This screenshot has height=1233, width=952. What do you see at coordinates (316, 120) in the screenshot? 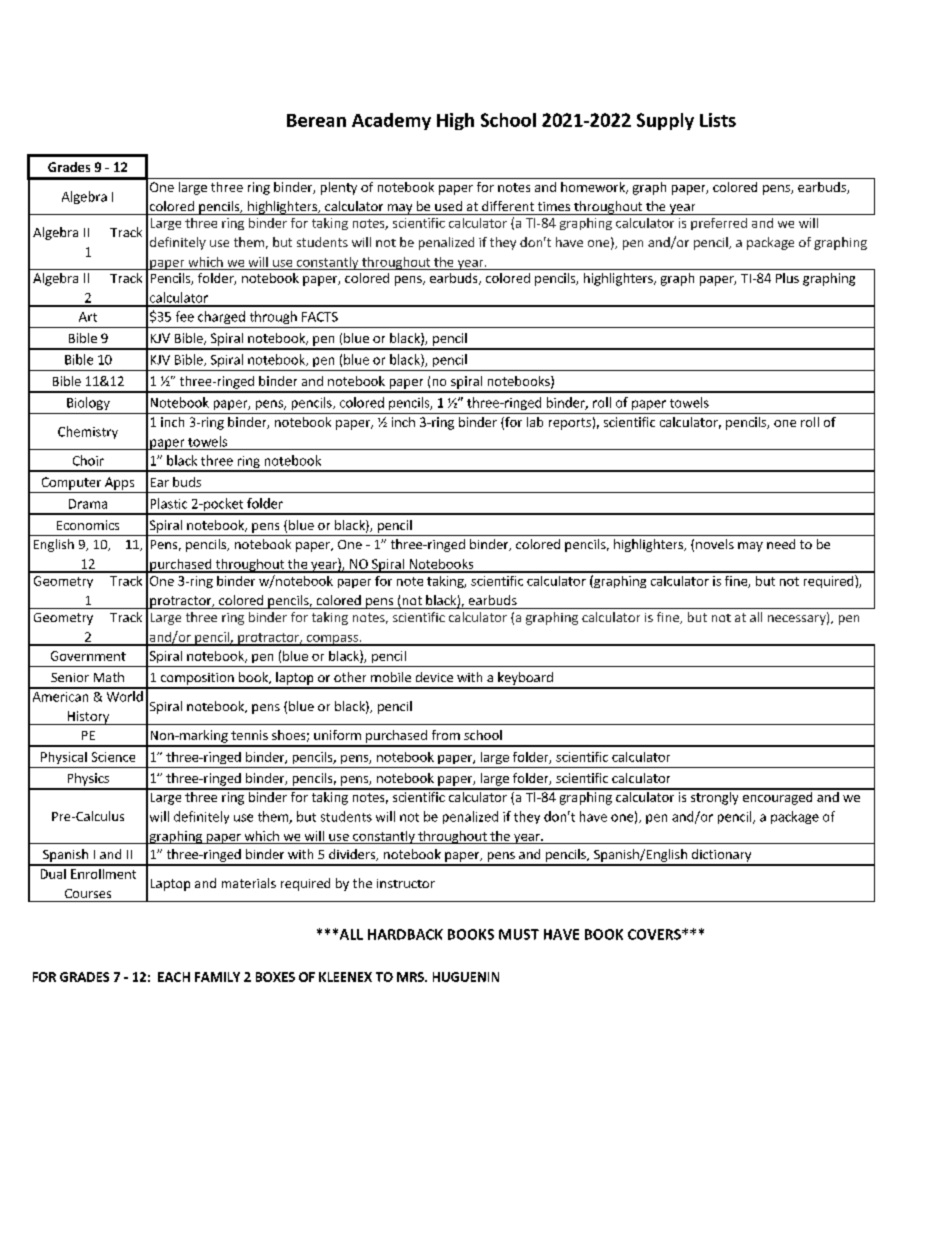
I see `Berean` at bounding box center [316, 120].
